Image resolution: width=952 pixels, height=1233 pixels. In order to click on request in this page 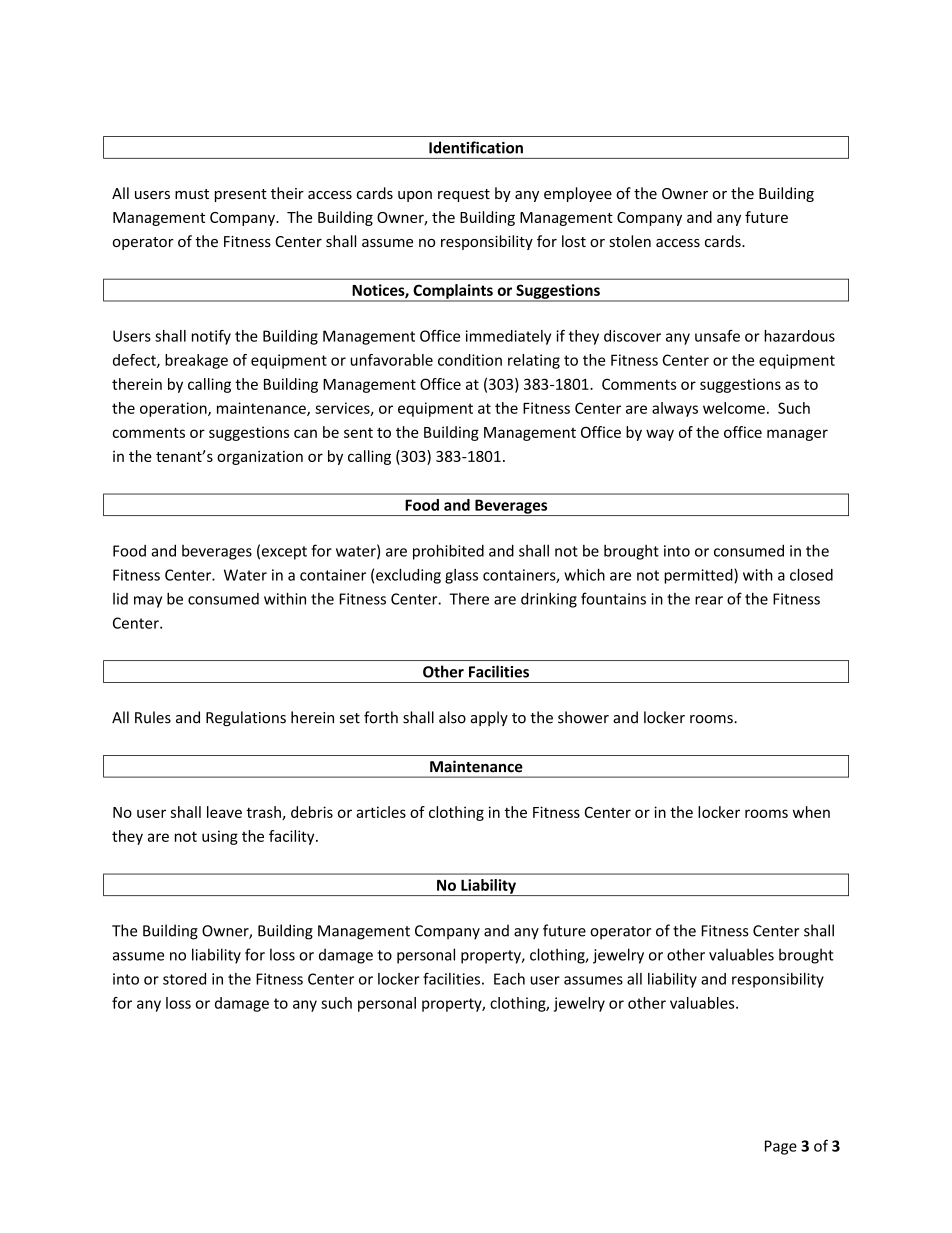, I will do `click(464, 195)`.
